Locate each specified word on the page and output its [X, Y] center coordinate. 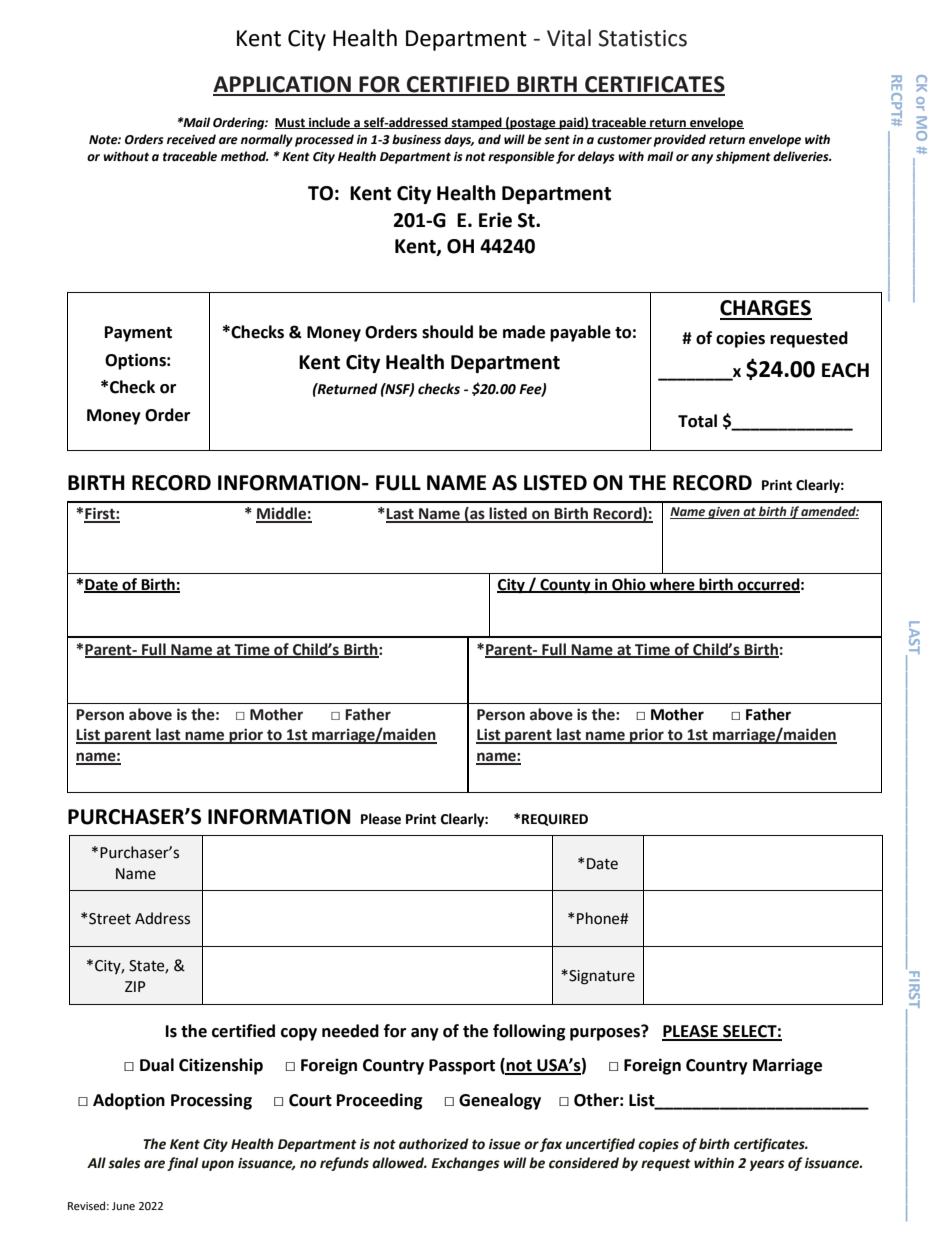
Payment [138, 334]
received [191, 139]
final [182, 1164]
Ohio [629, 585]
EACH [845, 370]
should [447, 332]
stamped [477, 123]
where [672, 585]
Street [110, 919]
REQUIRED [555, 820]
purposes [606, 1033]
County [565, 586]
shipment [743, 157]
